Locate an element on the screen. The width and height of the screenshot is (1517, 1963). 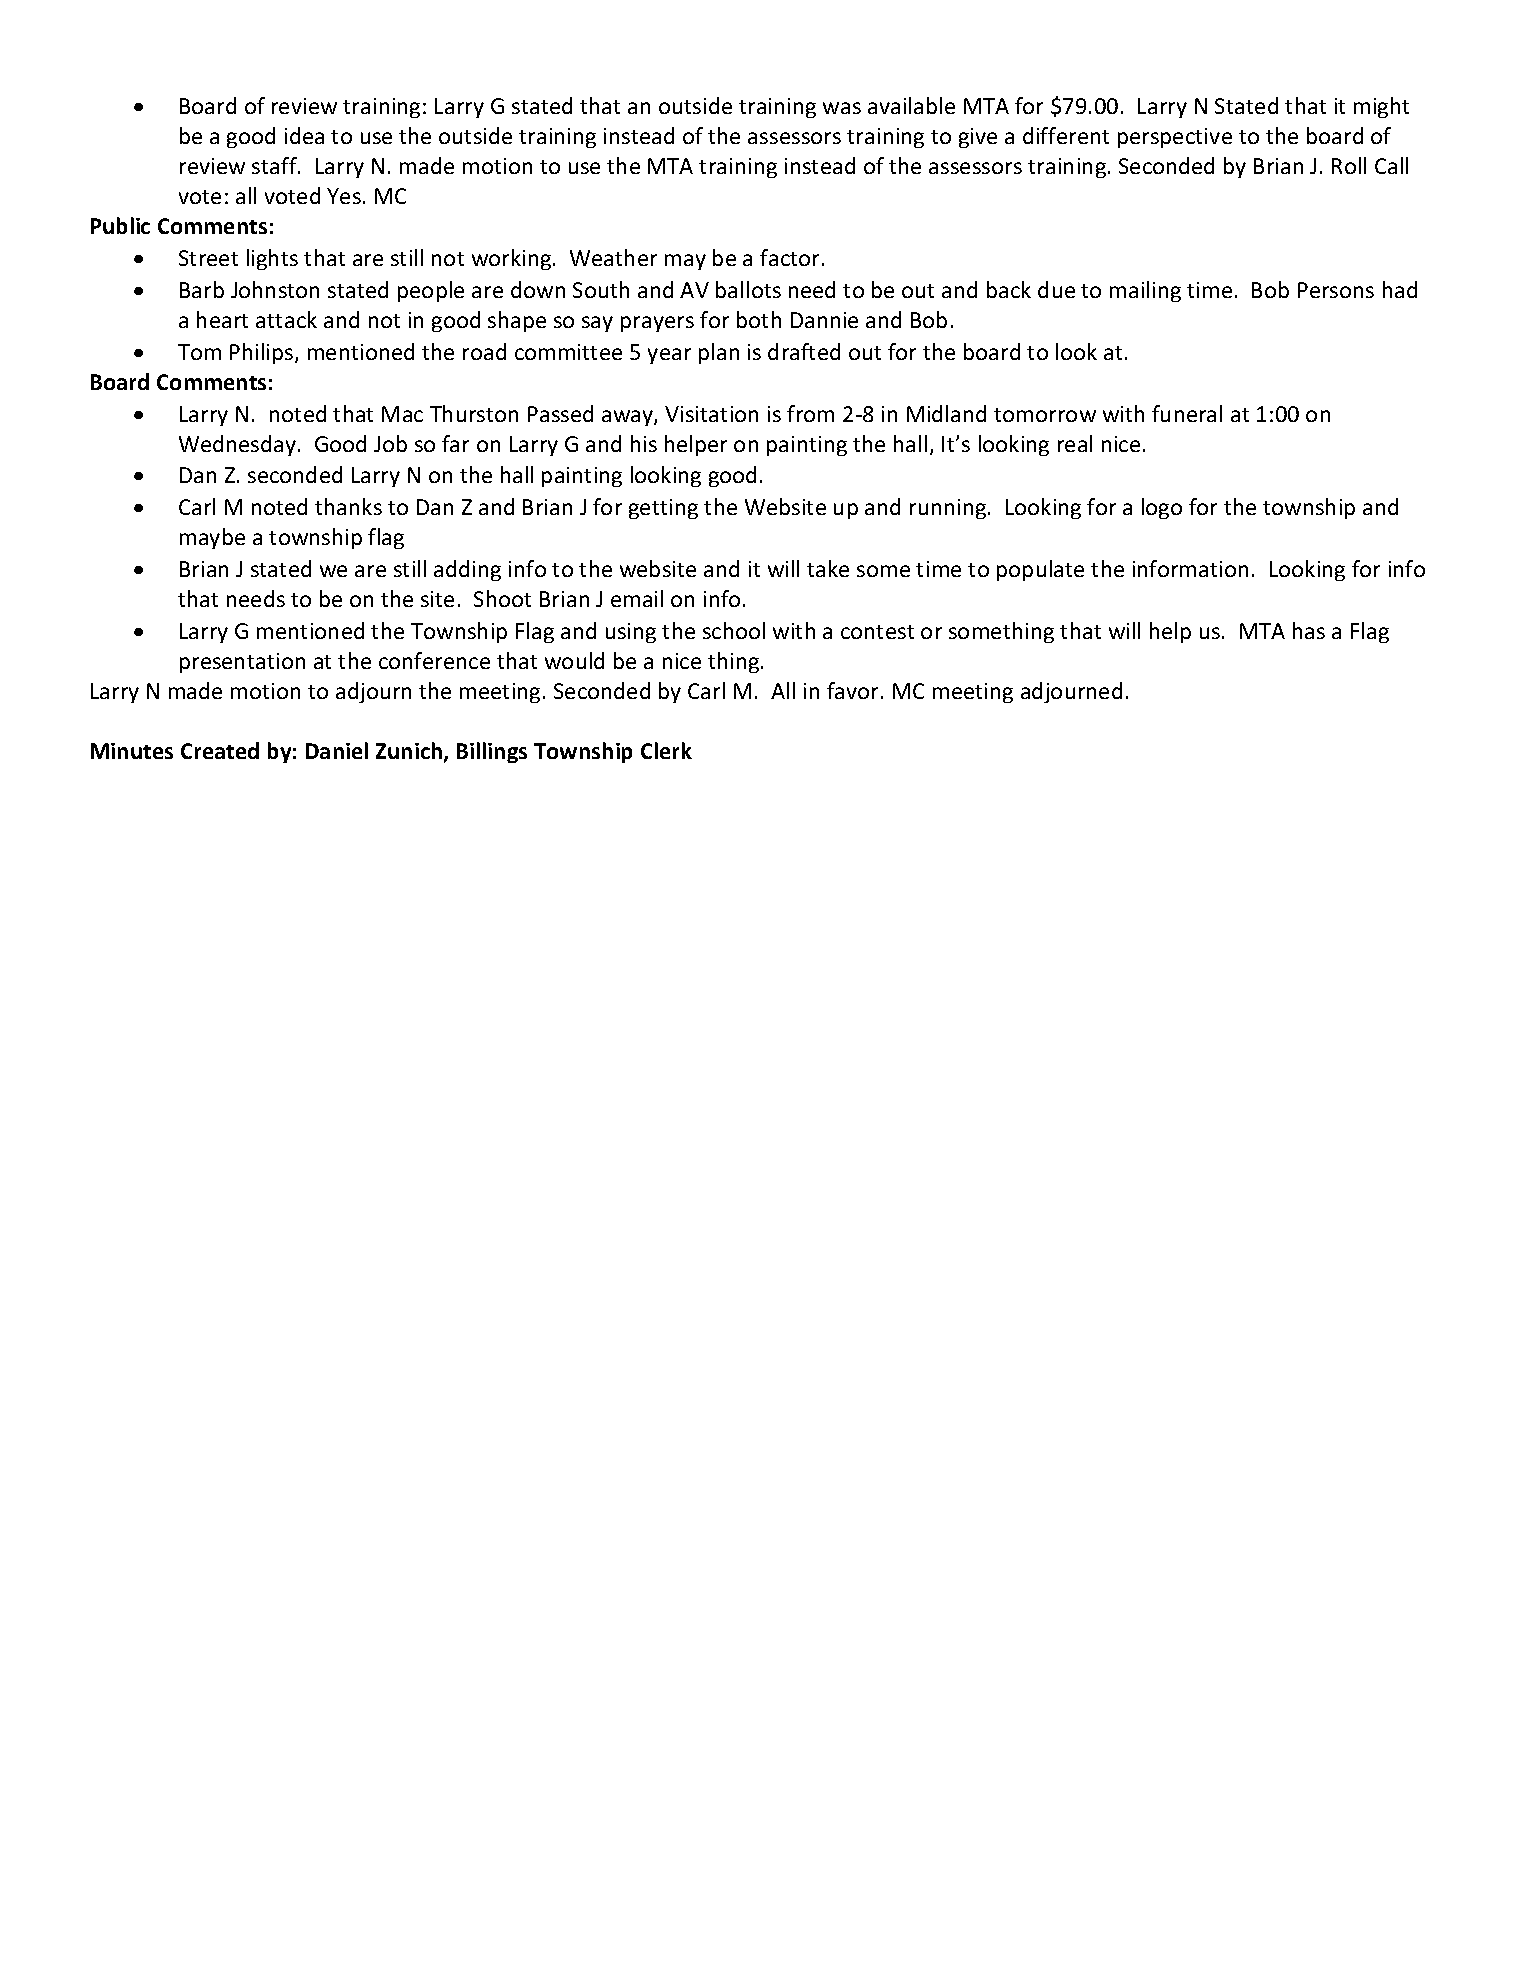
both is located at coordinates (759, 319).
